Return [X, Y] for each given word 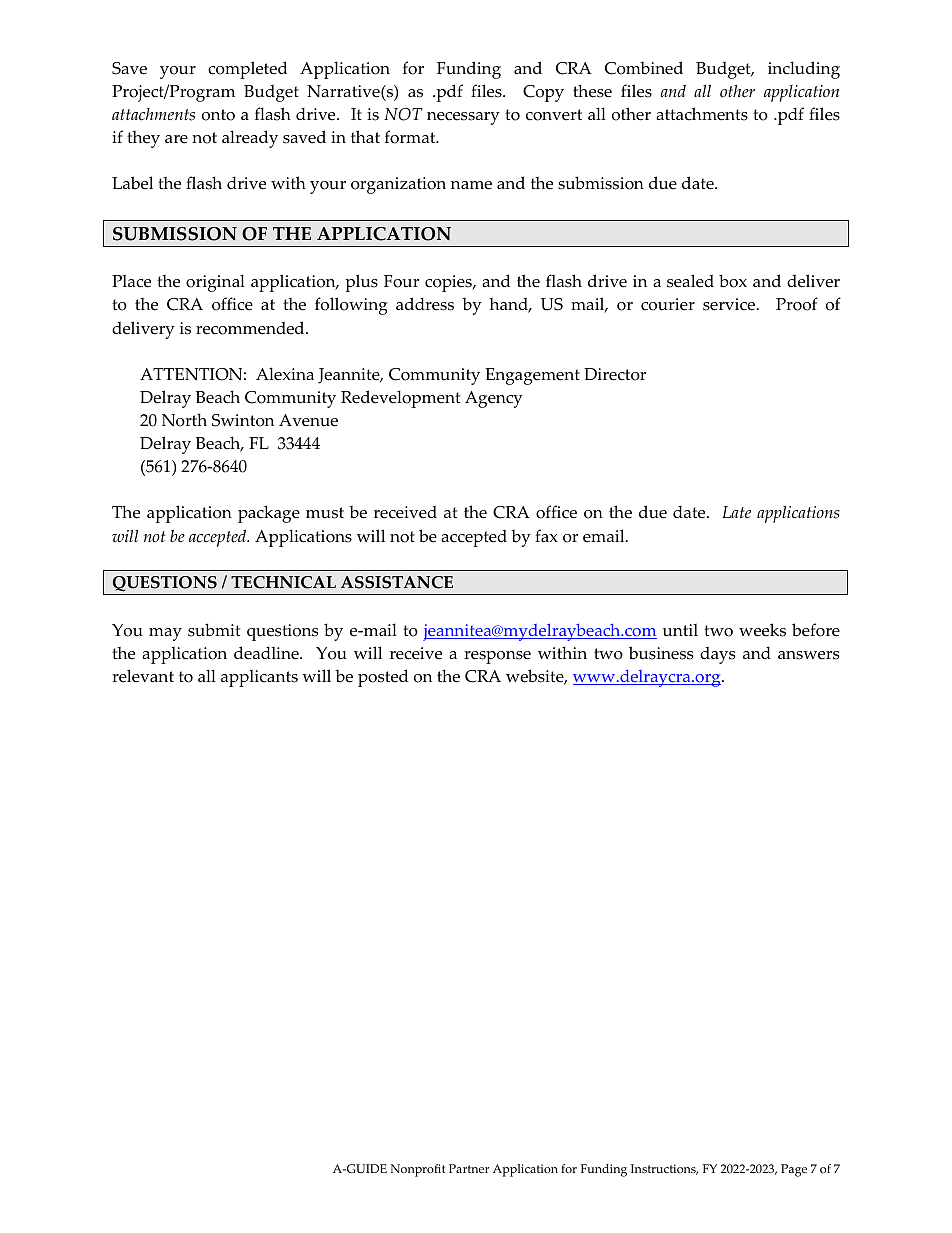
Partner [469, 1168]
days [717, 655]
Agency [494, 399]
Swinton [243, 420]
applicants [259, 678]
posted [383, 678]
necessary [463, 118]
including [804, 70]
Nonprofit [418, 1170]
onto [218, 115]
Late [736, 512]
